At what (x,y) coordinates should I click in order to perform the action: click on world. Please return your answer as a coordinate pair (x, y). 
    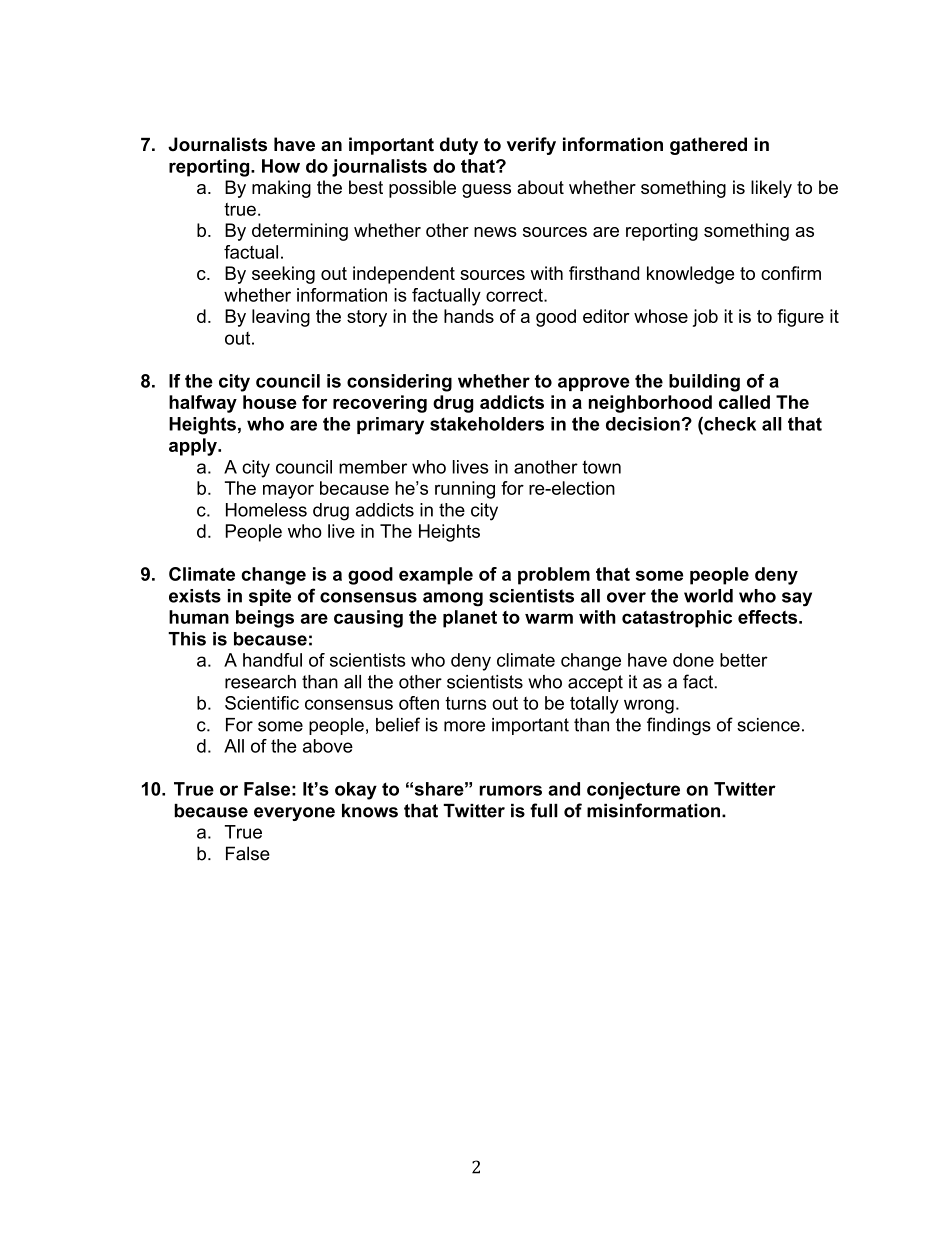
    Looking at the image, I should click on (708, 596).
